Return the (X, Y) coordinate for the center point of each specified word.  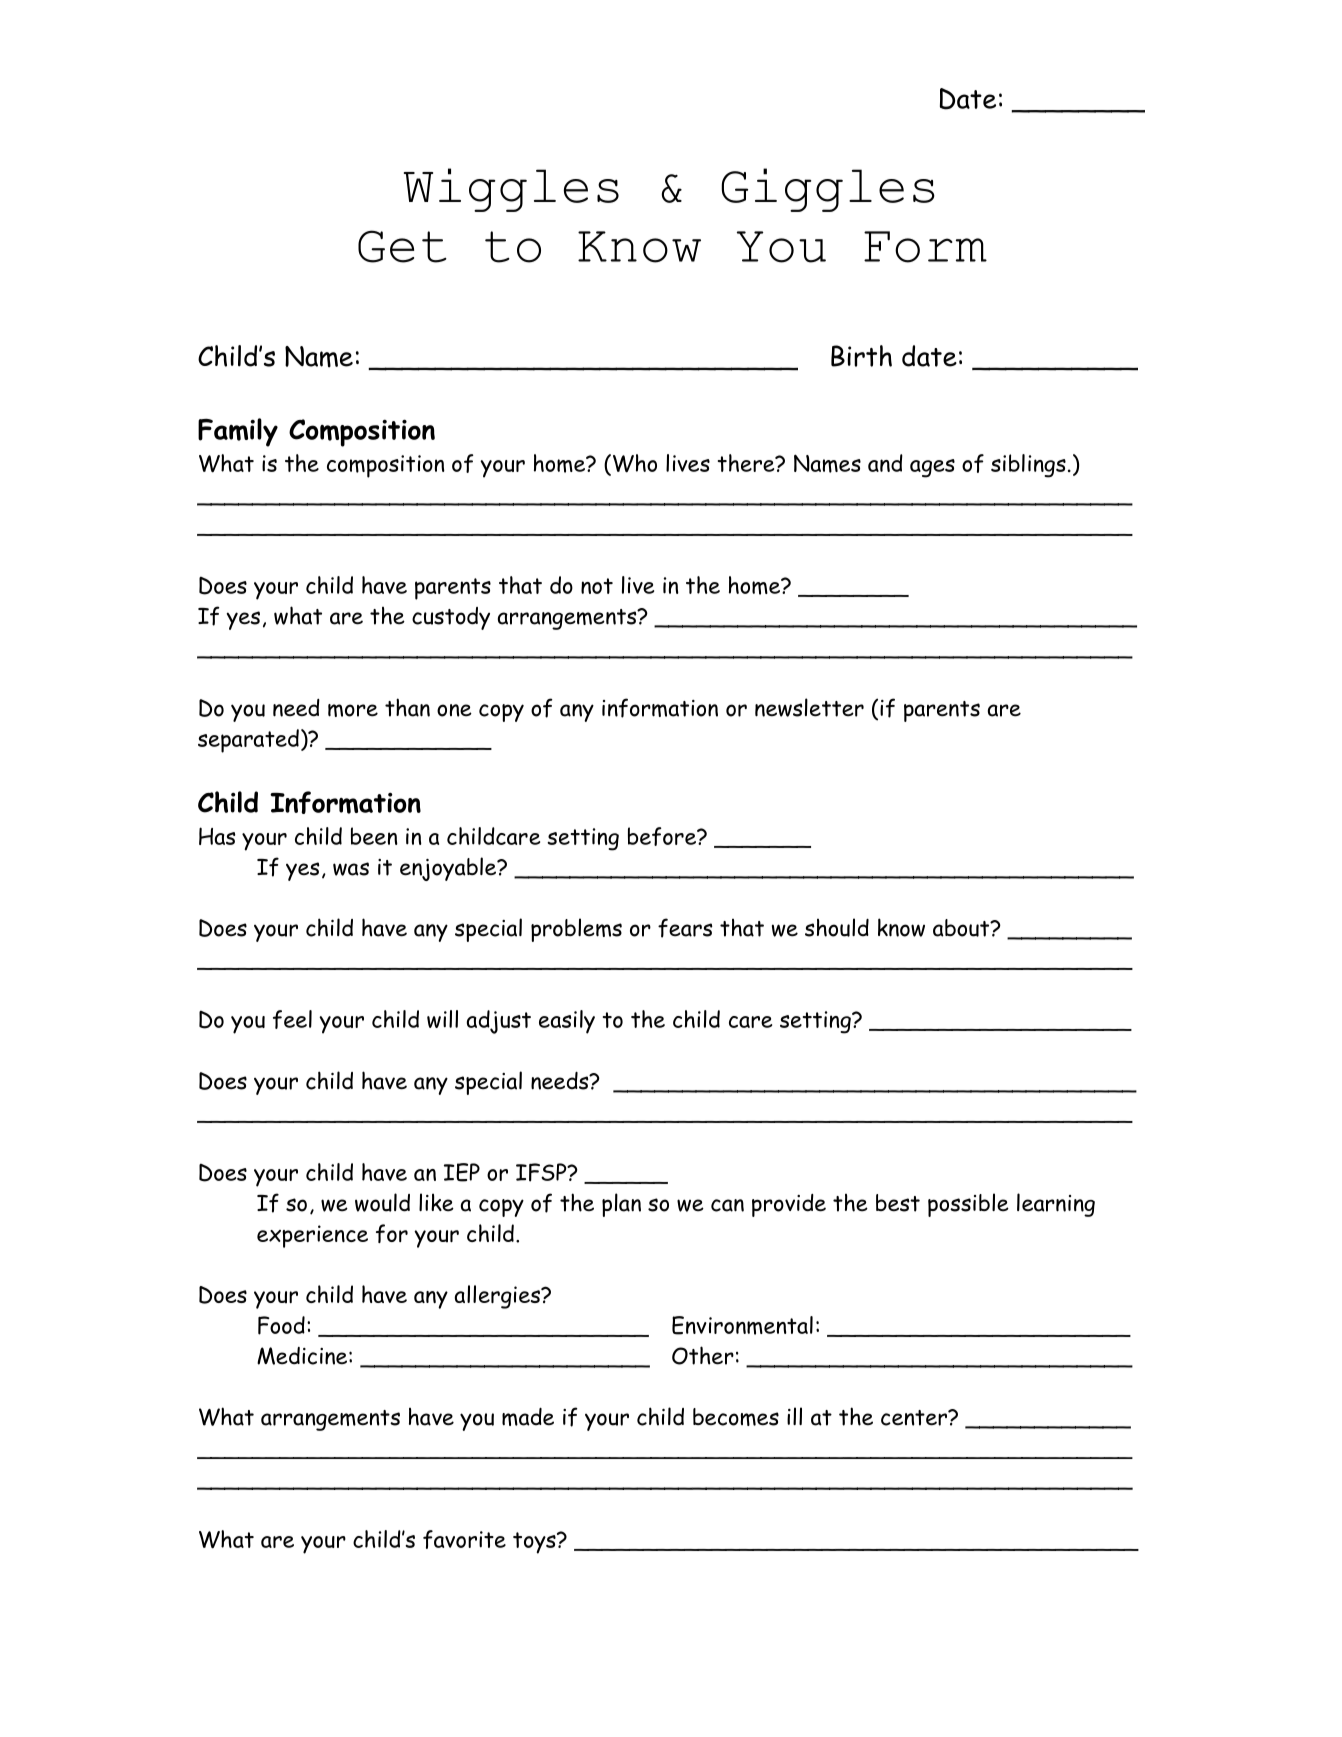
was (351, 869)
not (597, 586)
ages (932, 468)
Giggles (828, 190)
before (663, 836)
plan (621, 1205)
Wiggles (511, 190)
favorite (464, 1539)
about (962, 928)
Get (402, 246)
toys (535, 1543)
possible (968, 1205)
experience (312, 1236)
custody (451, 618)
